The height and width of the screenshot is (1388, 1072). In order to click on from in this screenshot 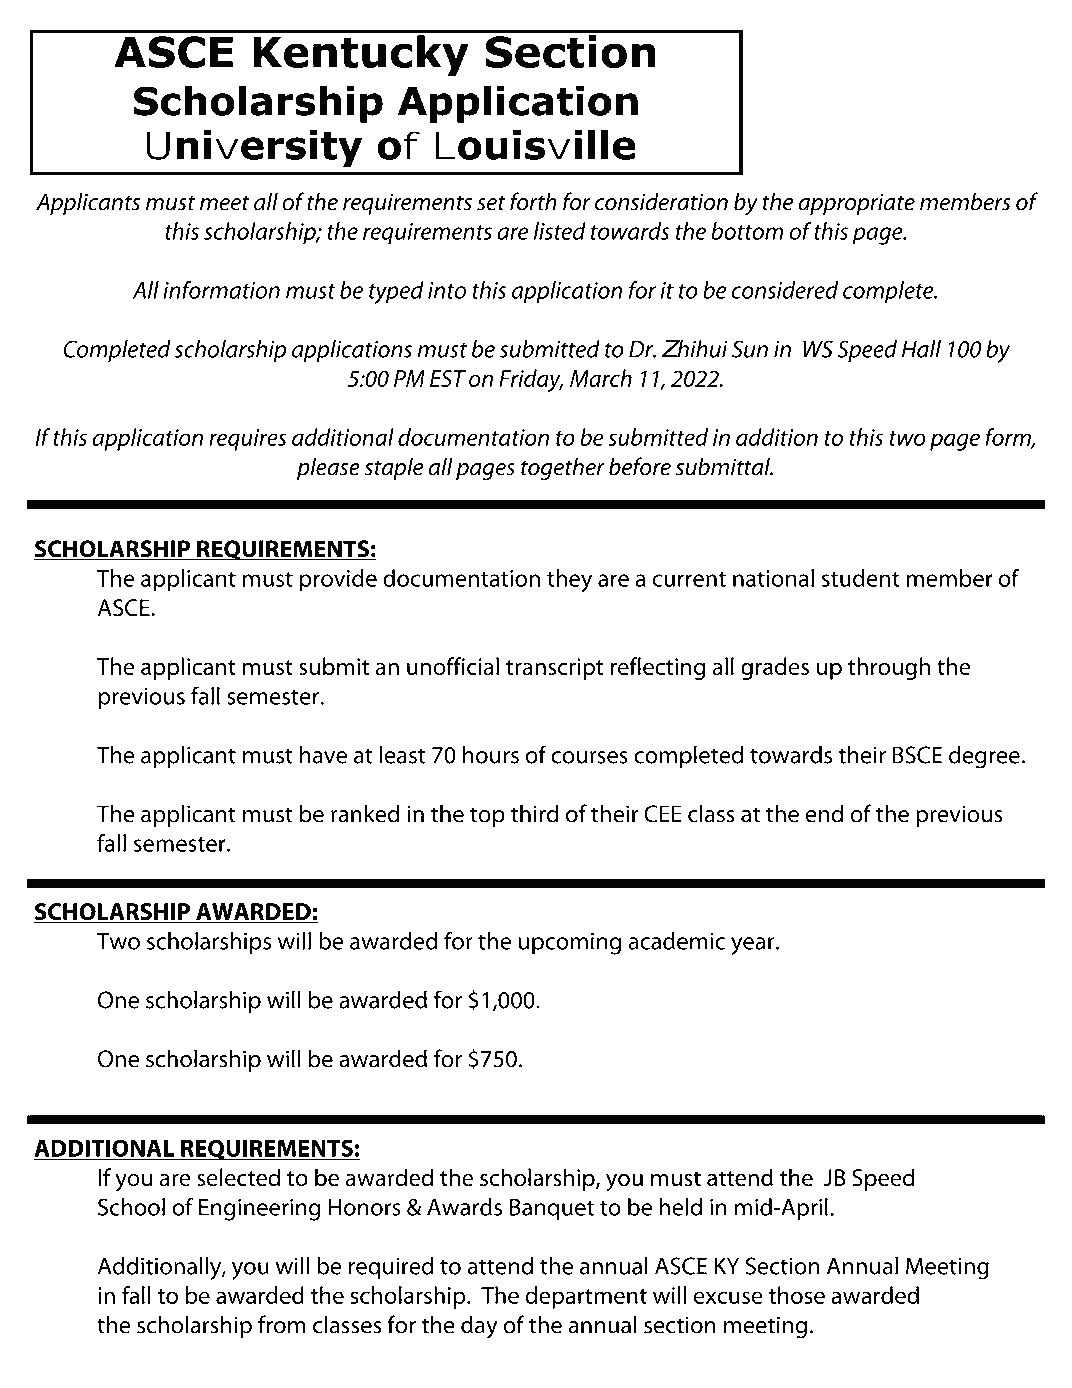, I will do `click(282, 1324)`.
